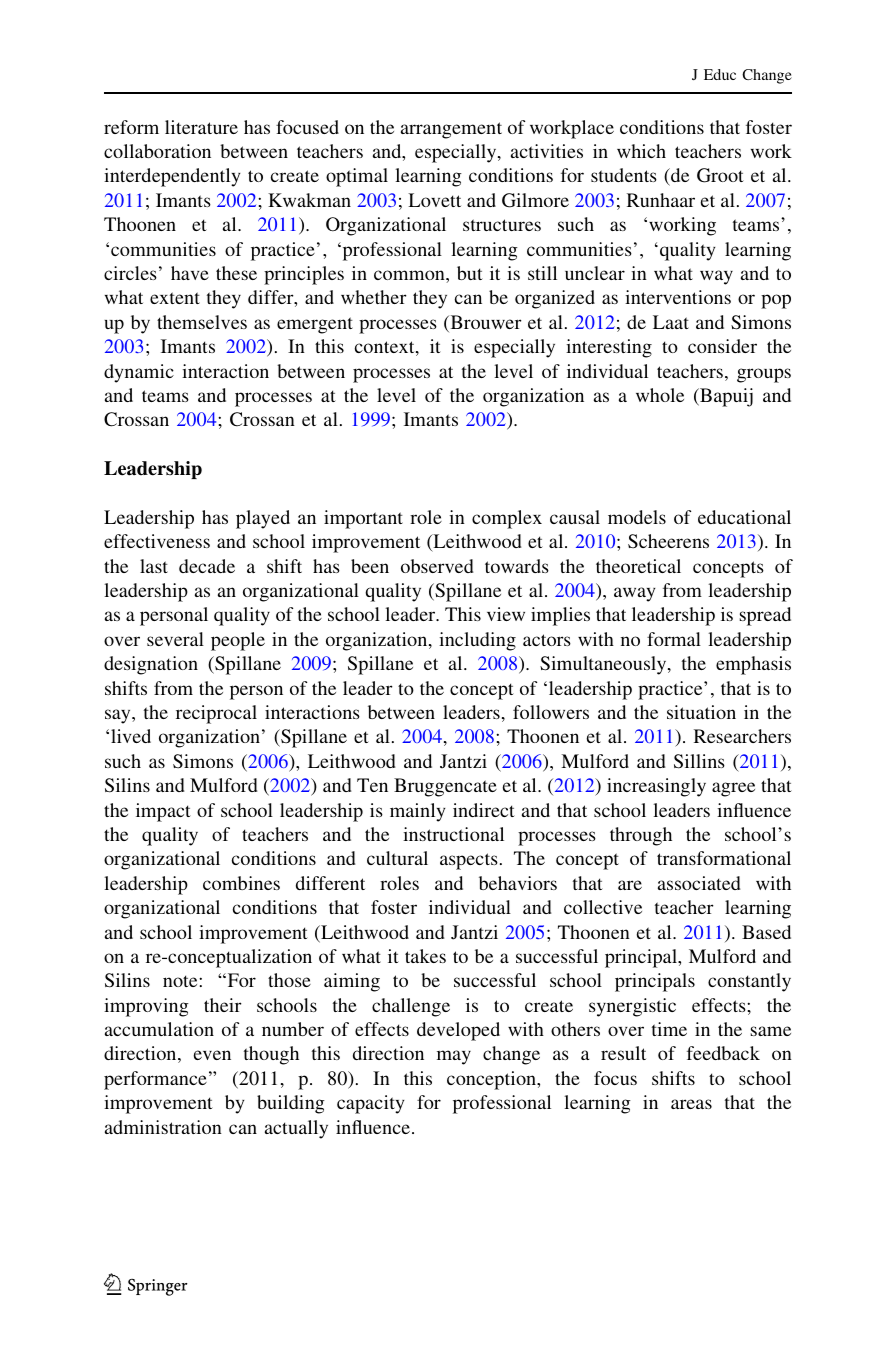  What do you see at coordinates (163, 1127) in the image?
I see `administration` at bounding box center [163, 1127].
